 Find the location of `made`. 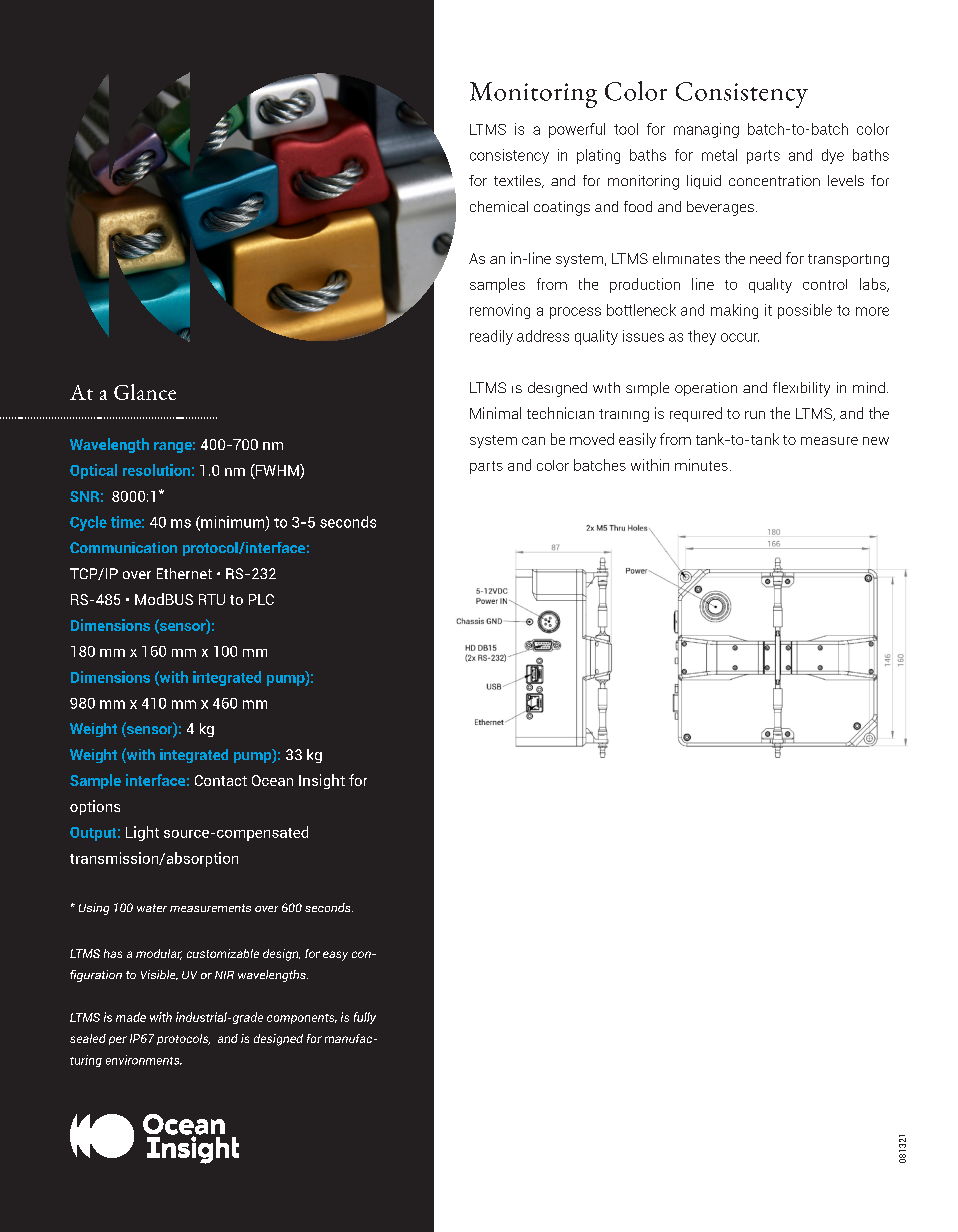

made is located at coordinates (131, 1017).
